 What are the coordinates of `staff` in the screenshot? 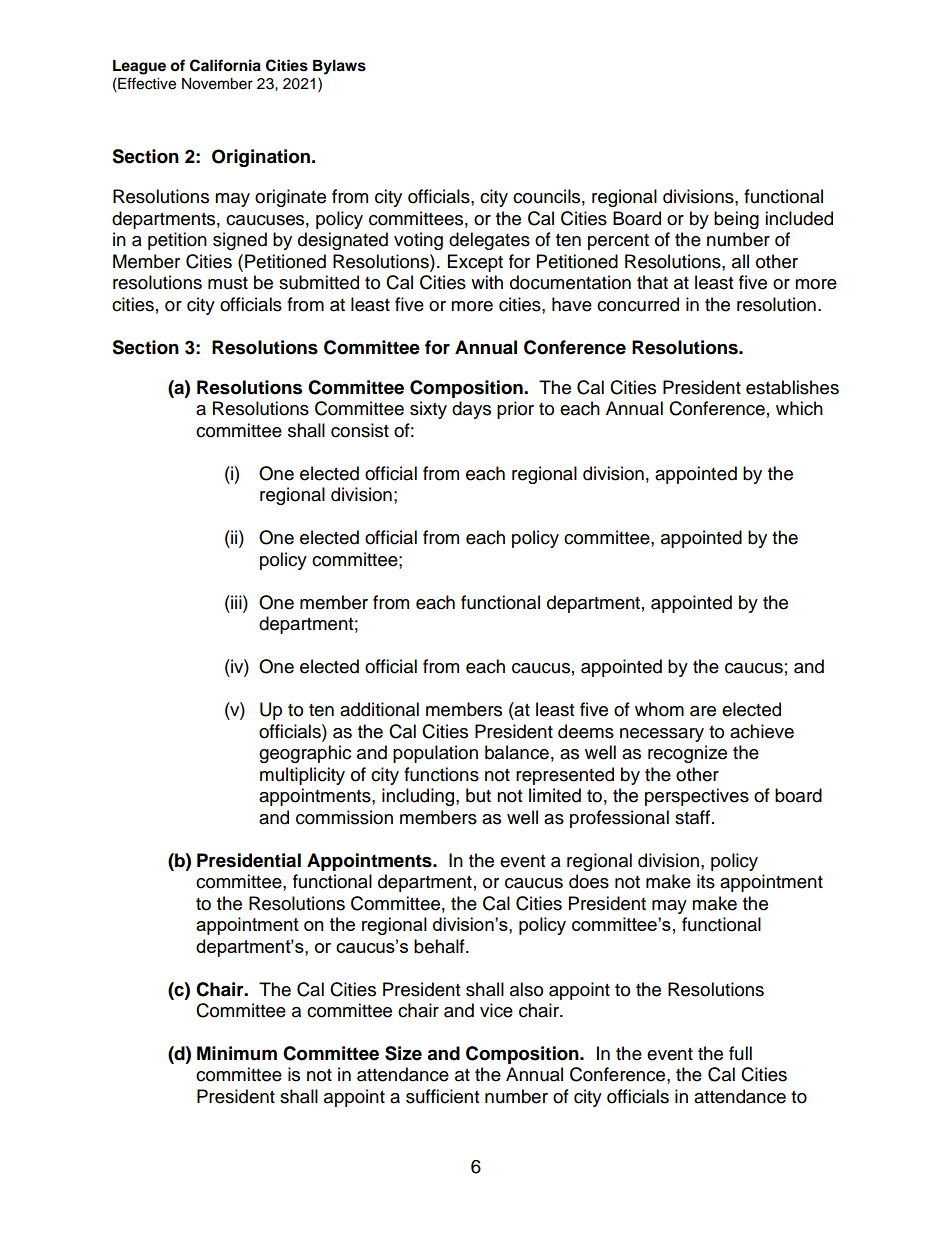 It's located at (692, 817).
